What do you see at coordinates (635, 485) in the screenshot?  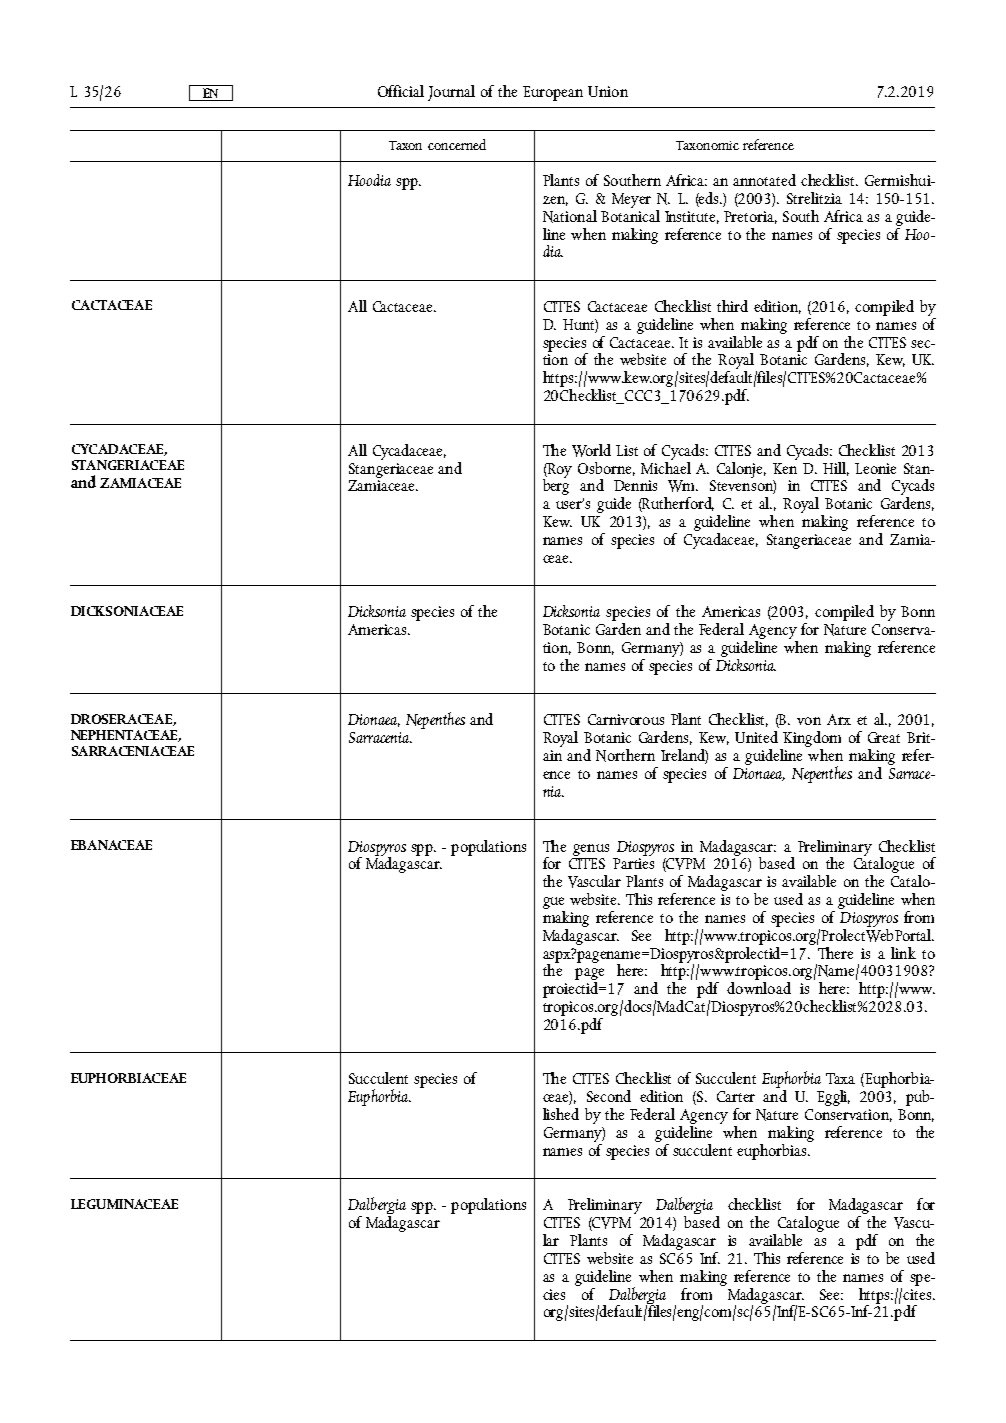 I see `Dennis` at bounding box center [635, 485].
